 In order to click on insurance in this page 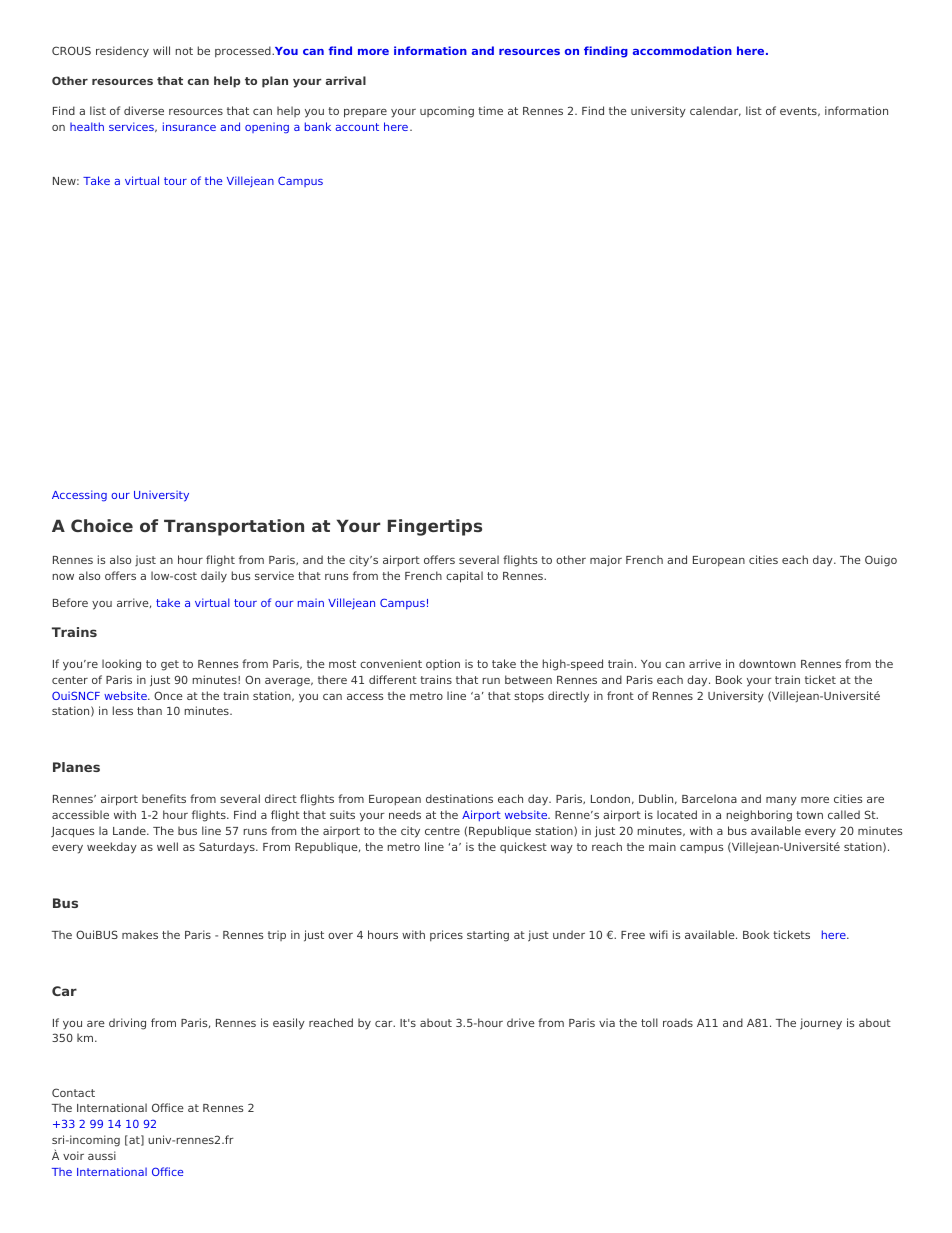, I will do `click(189, 126)`.
